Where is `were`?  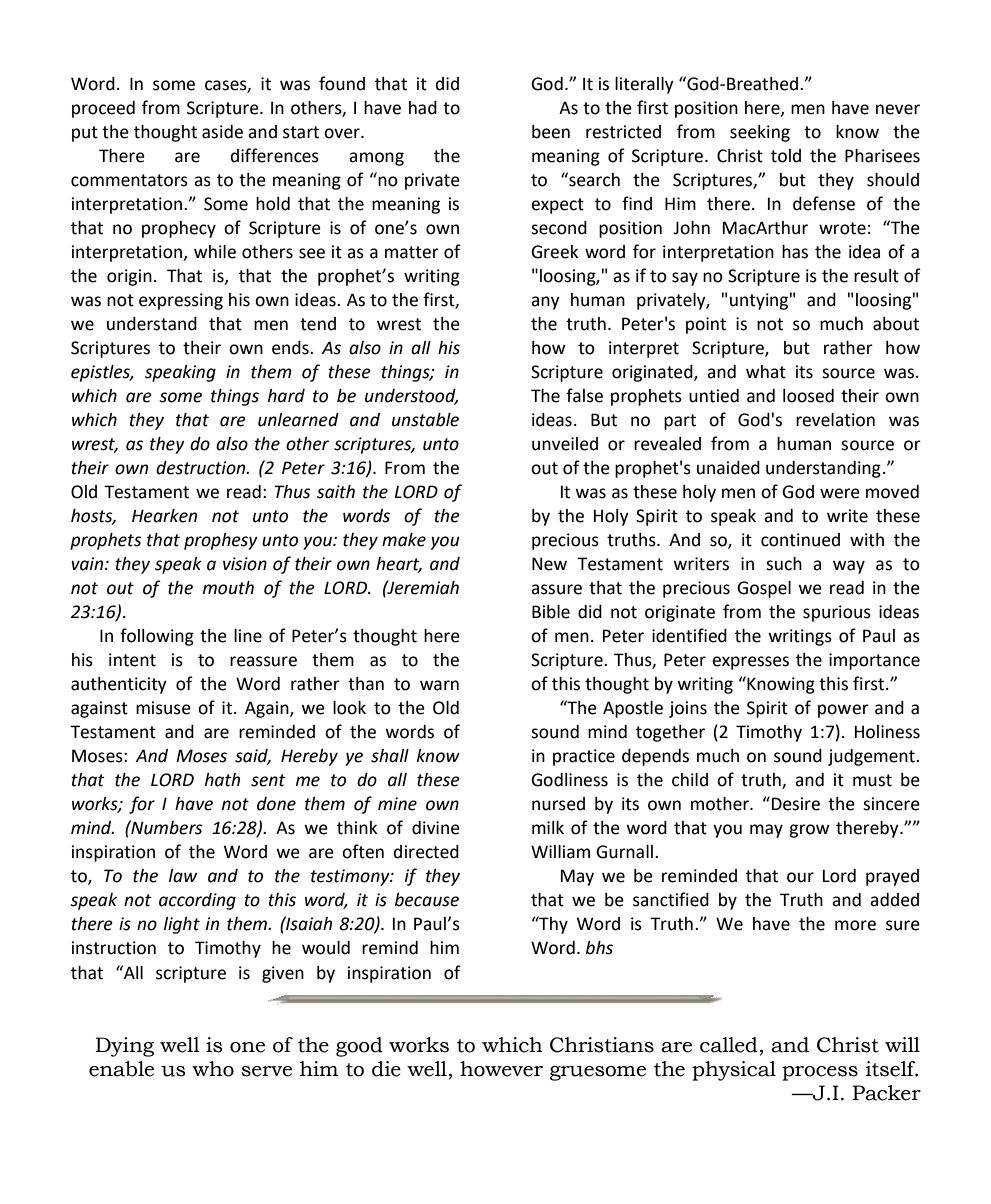
were is located at coordinates (840, 493).
